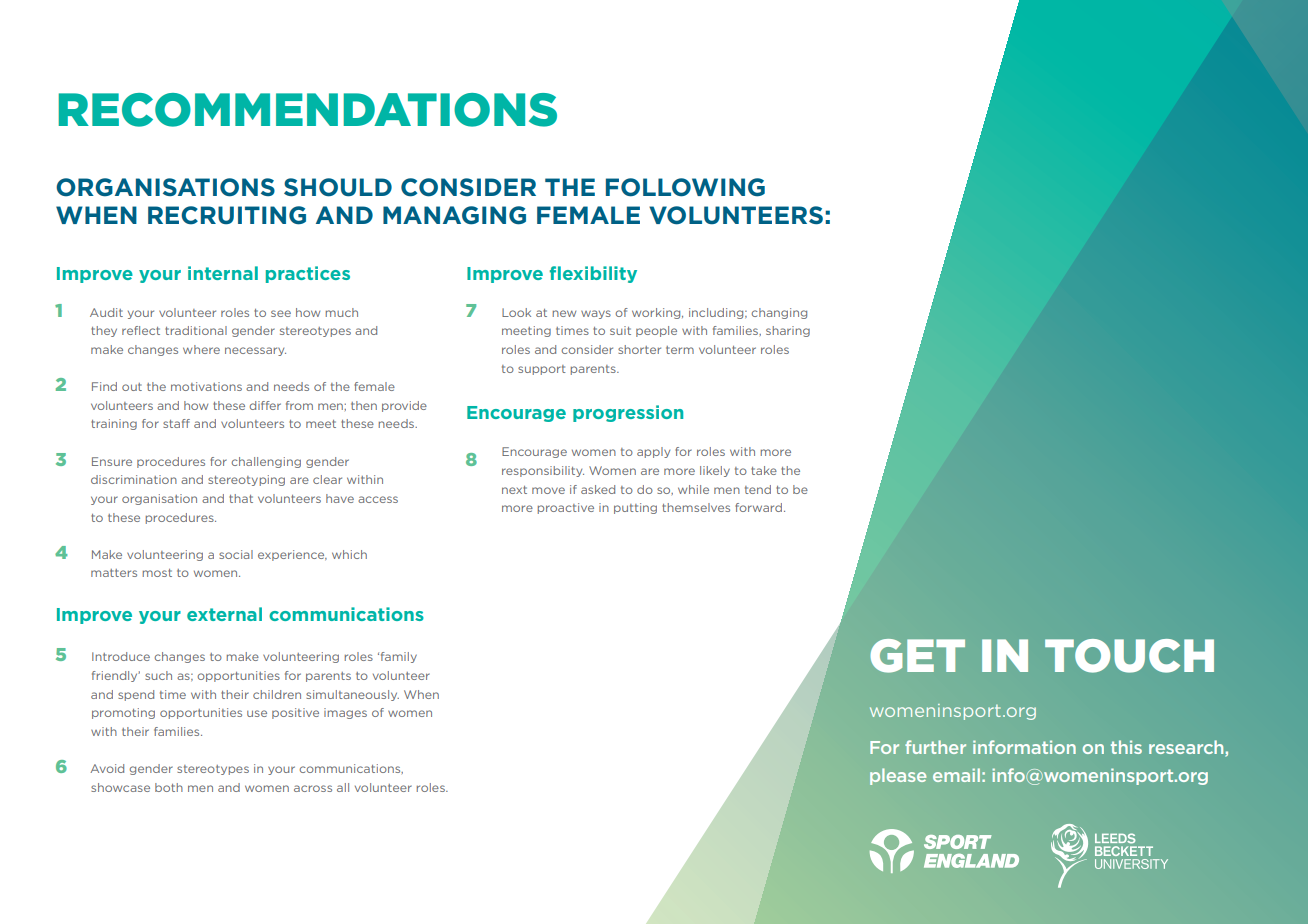  Describe the element at coordinates (685, 187) in the document. I see `FOLLOWING` at that location.
